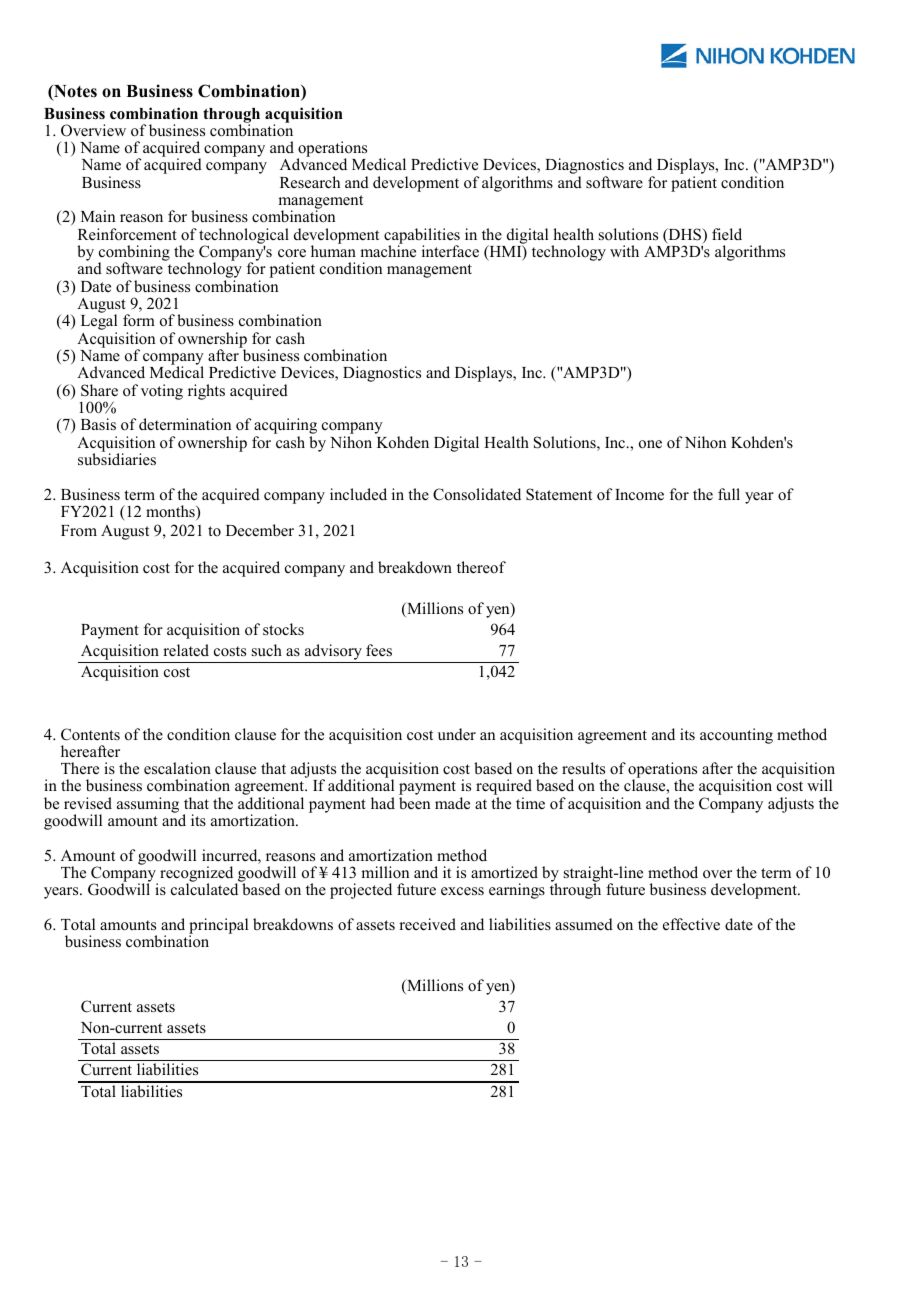 The image size is (924, 1308). What do you see at coordinates (186, 650) in the screenshot?
I see `related` at bounding box center [186, 650].
